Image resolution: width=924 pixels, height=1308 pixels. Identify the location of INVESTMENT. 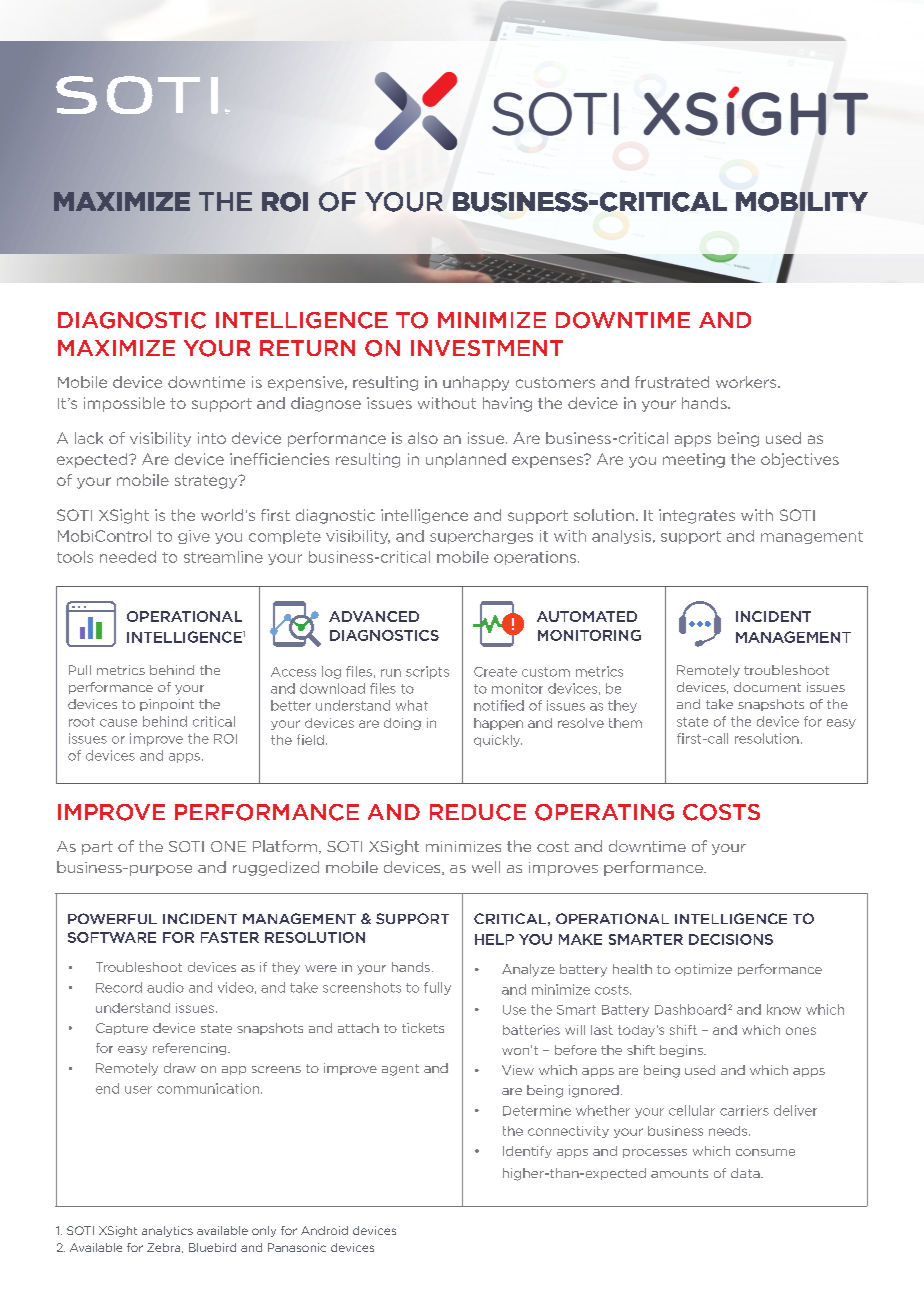
(487, 348).
